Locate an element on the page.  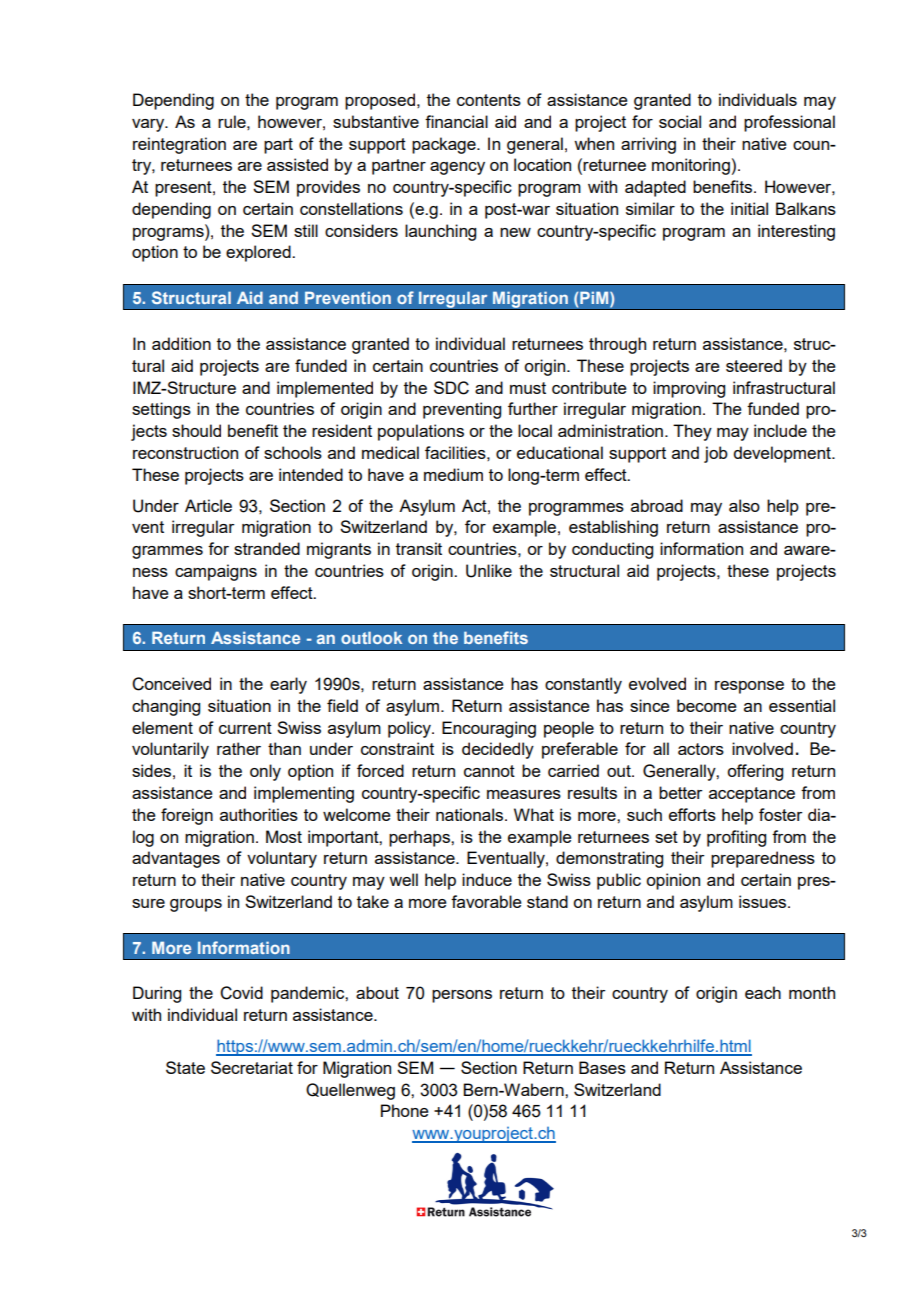
Unlike is located at coordinates (489, 571).
